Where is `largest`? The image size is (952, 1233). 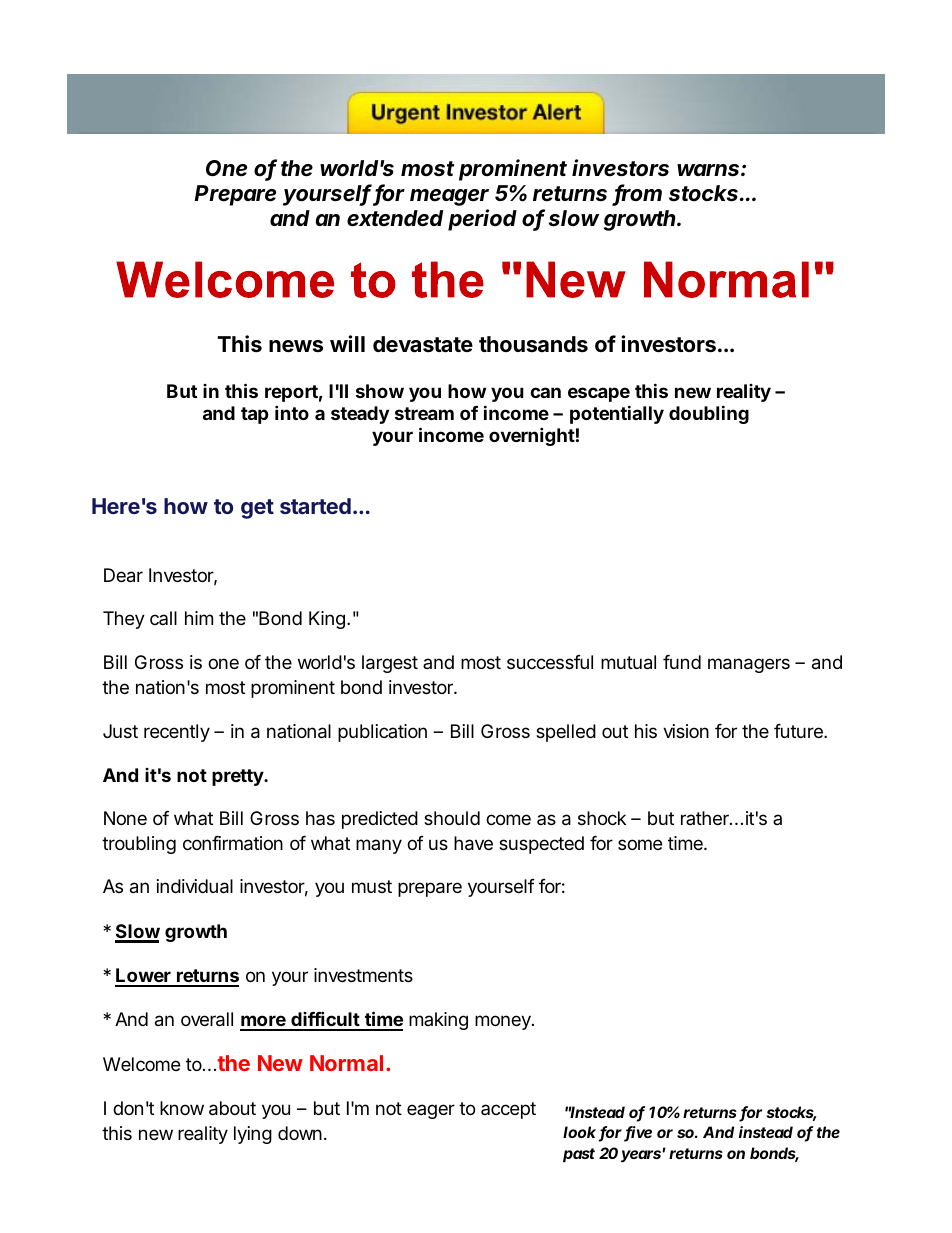 largest is located at coordinates (390, 664).
